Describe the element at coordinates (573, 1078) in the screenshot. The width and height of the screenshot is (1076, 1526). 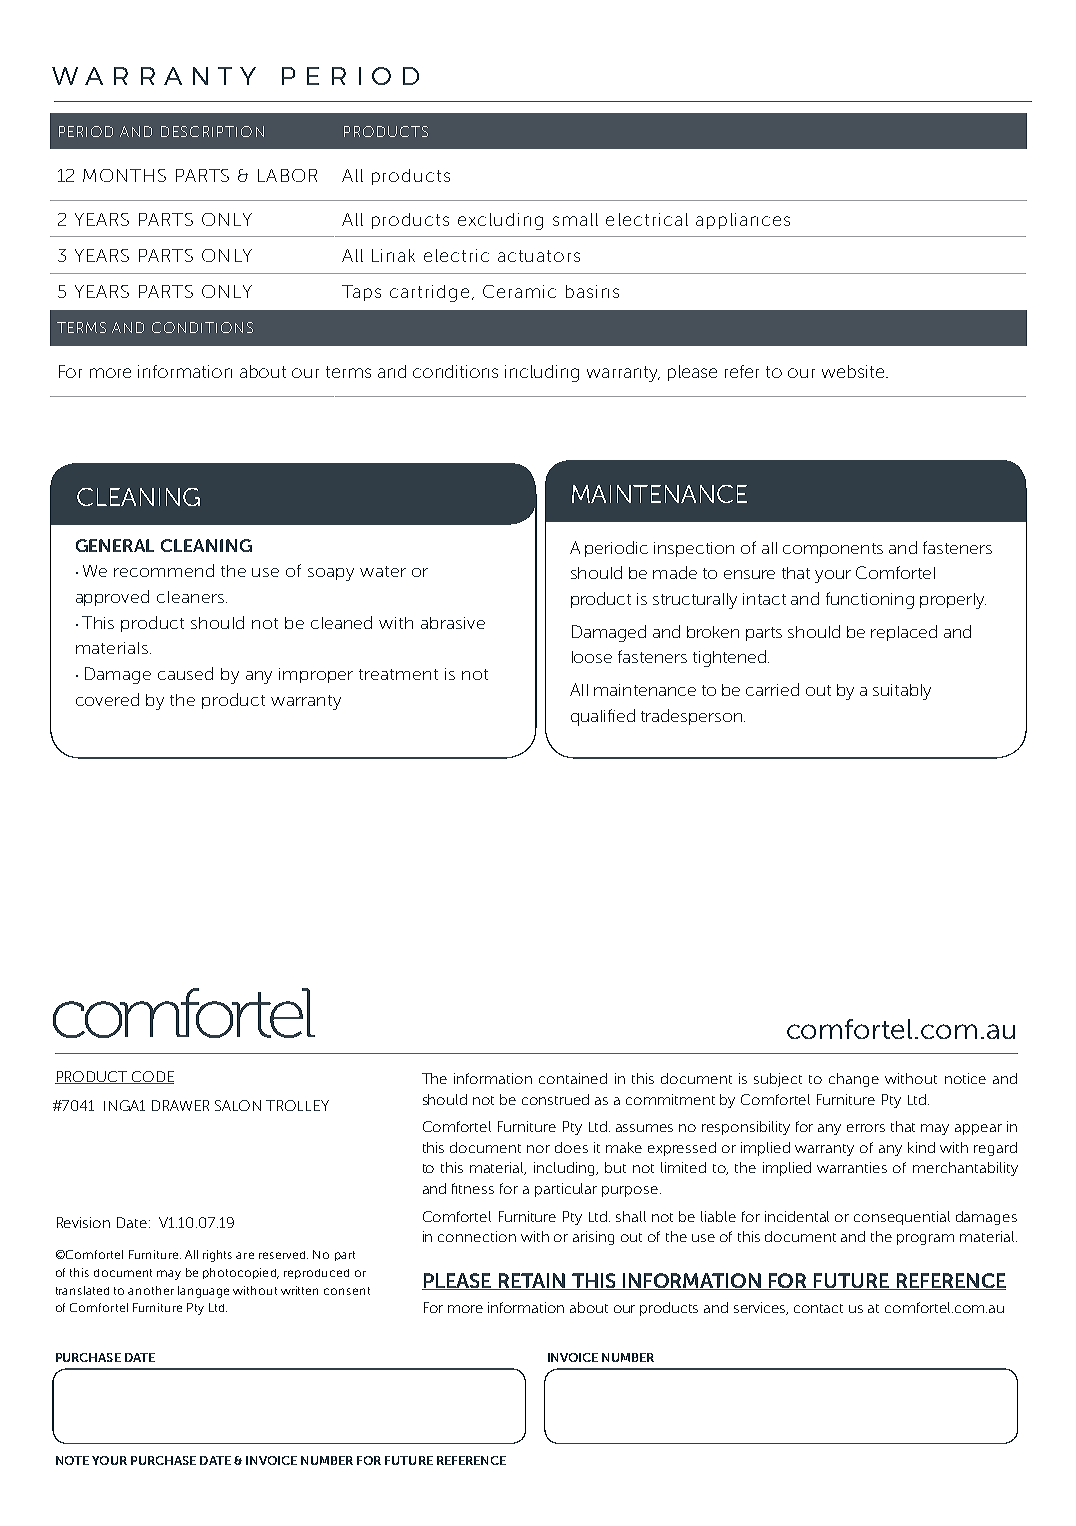
I see `contained` at that location.
